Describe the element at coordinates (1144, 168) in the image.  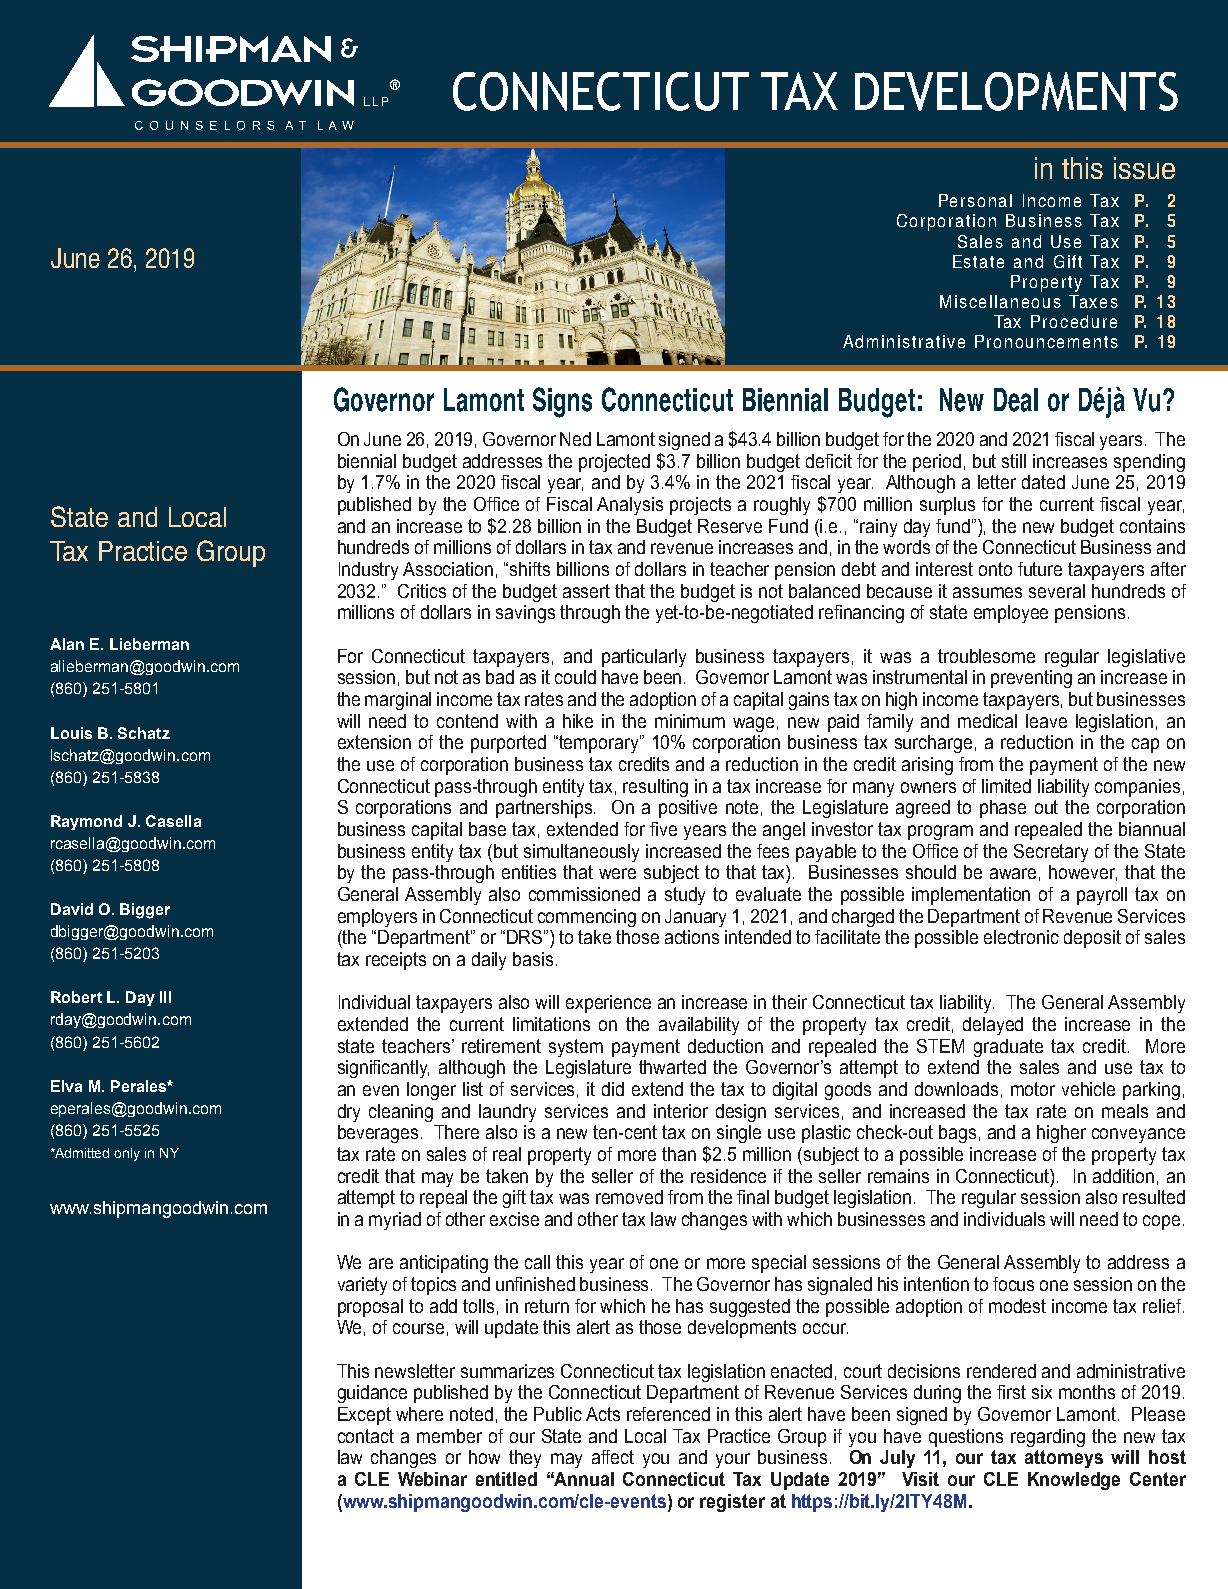
I see `issue` at that location.
